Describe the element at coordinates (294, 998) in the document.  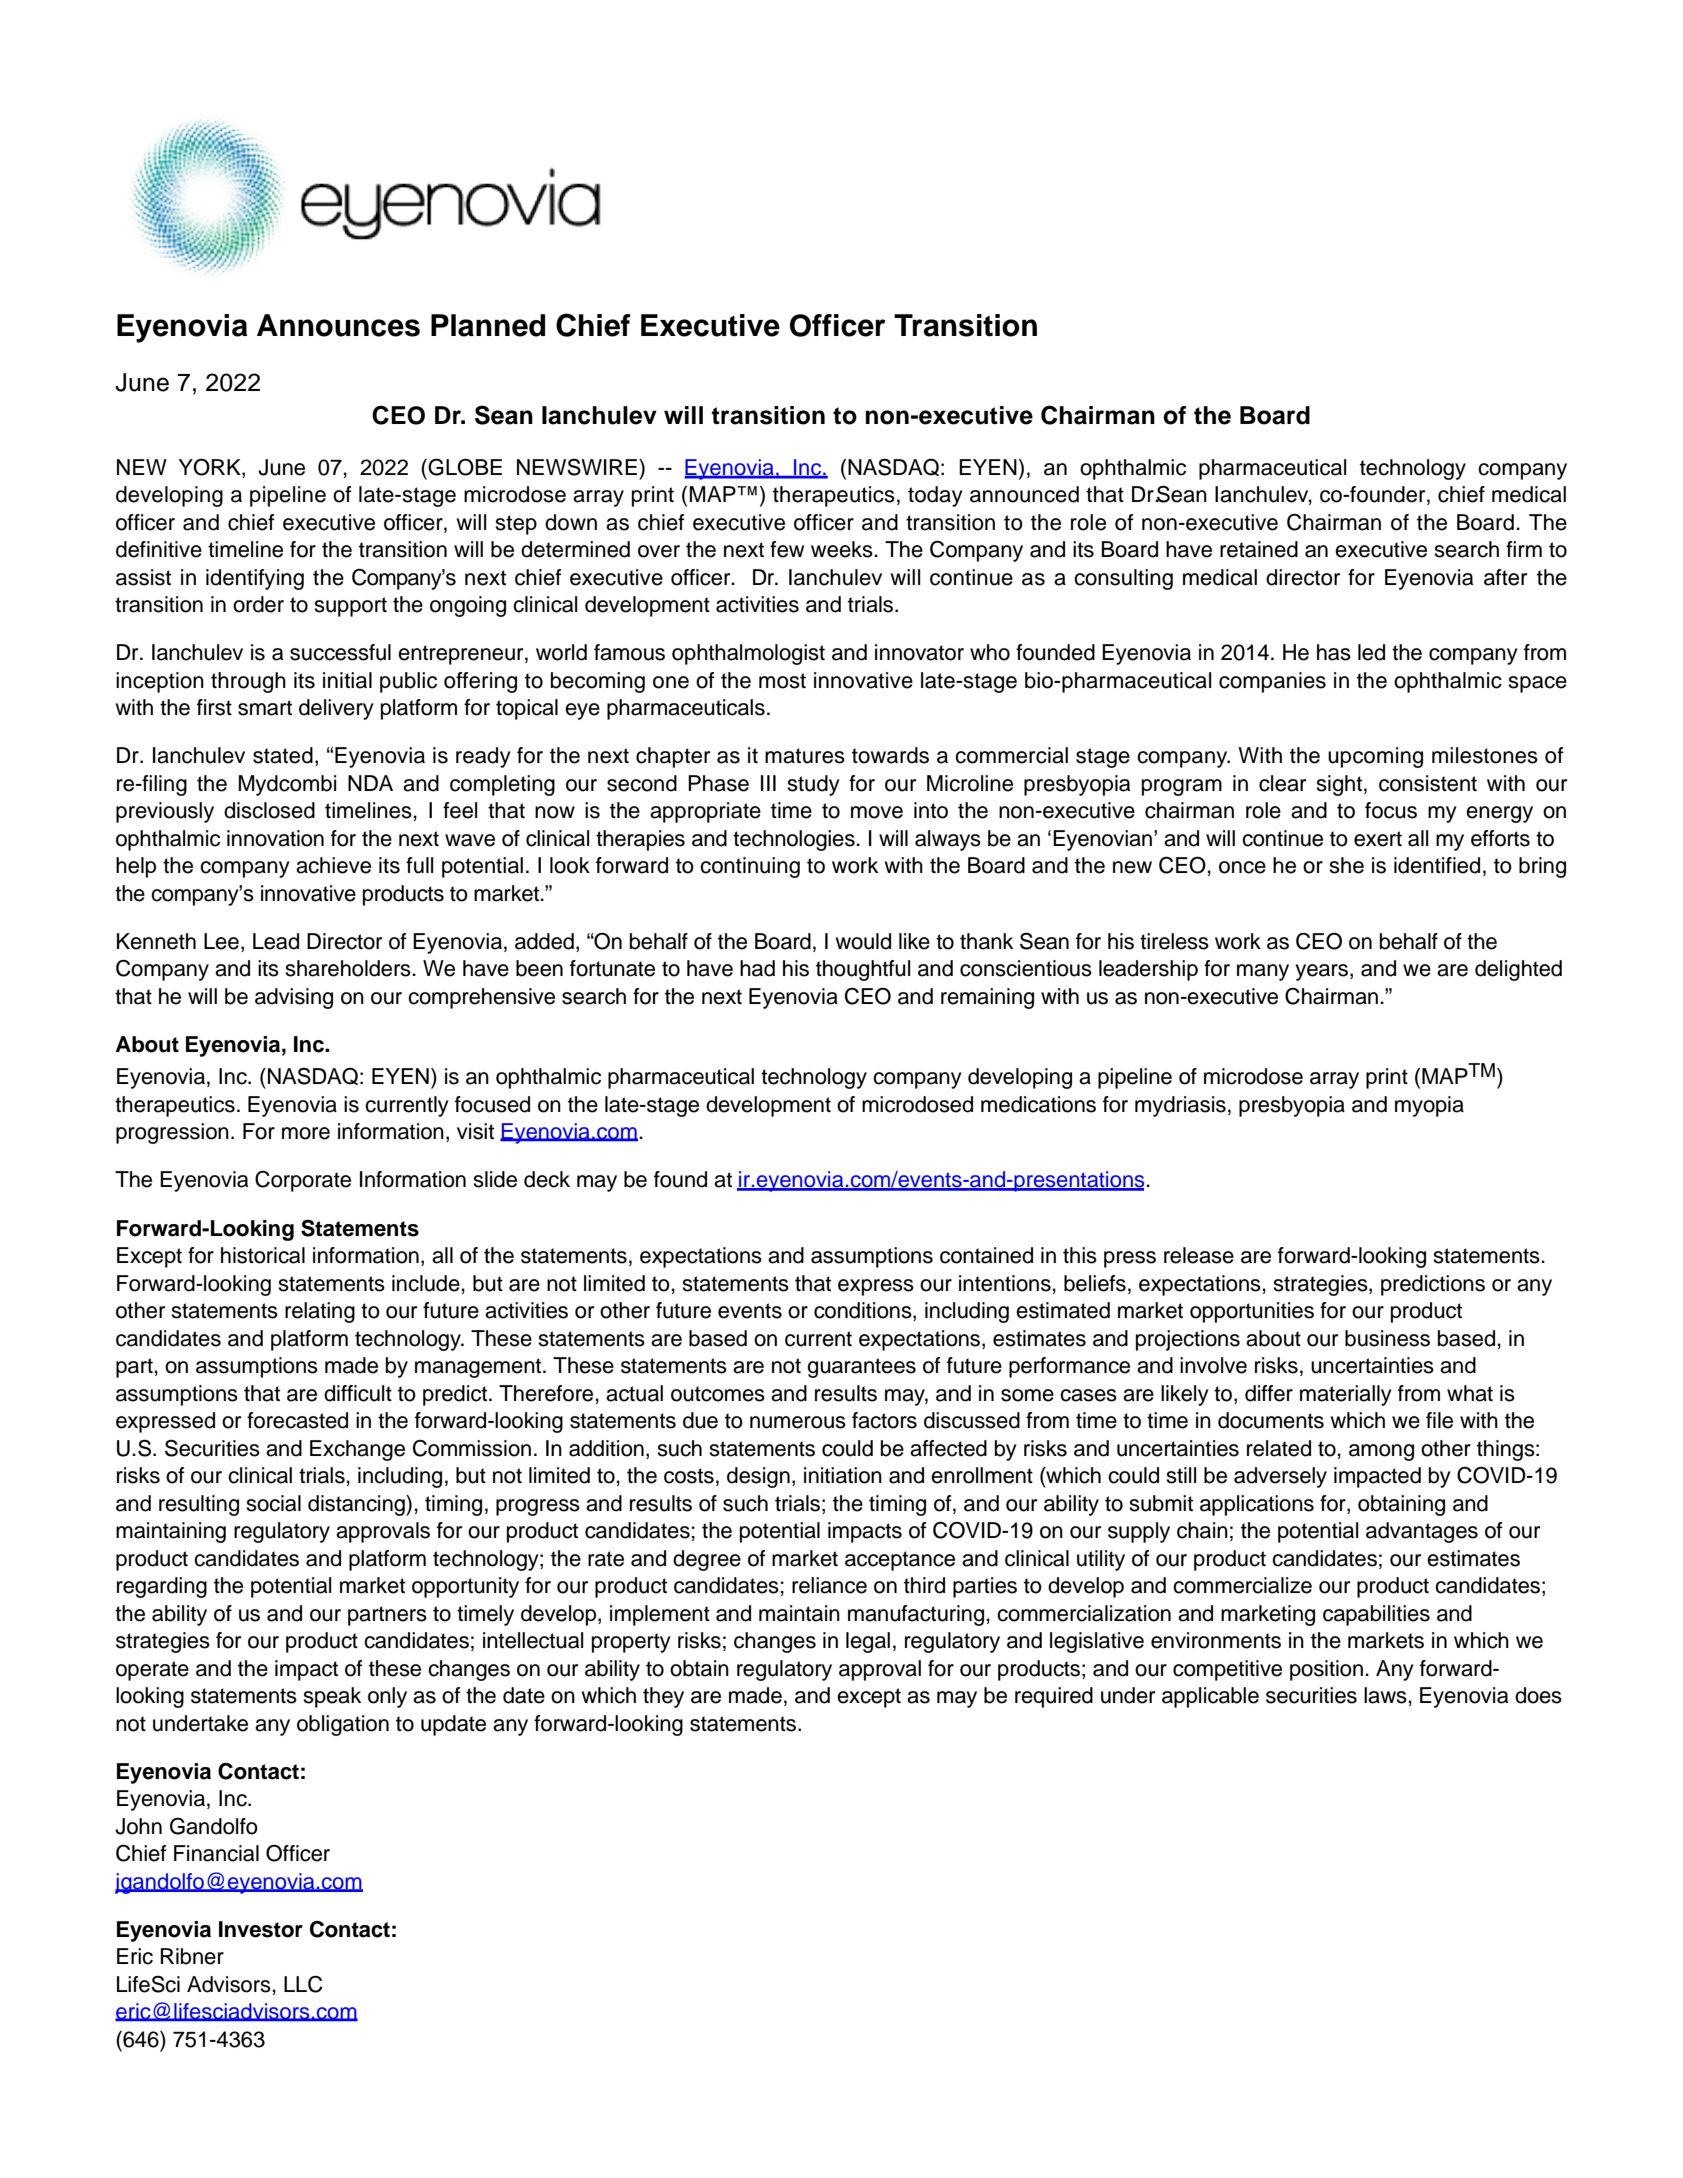
I see `advising` at that location.
